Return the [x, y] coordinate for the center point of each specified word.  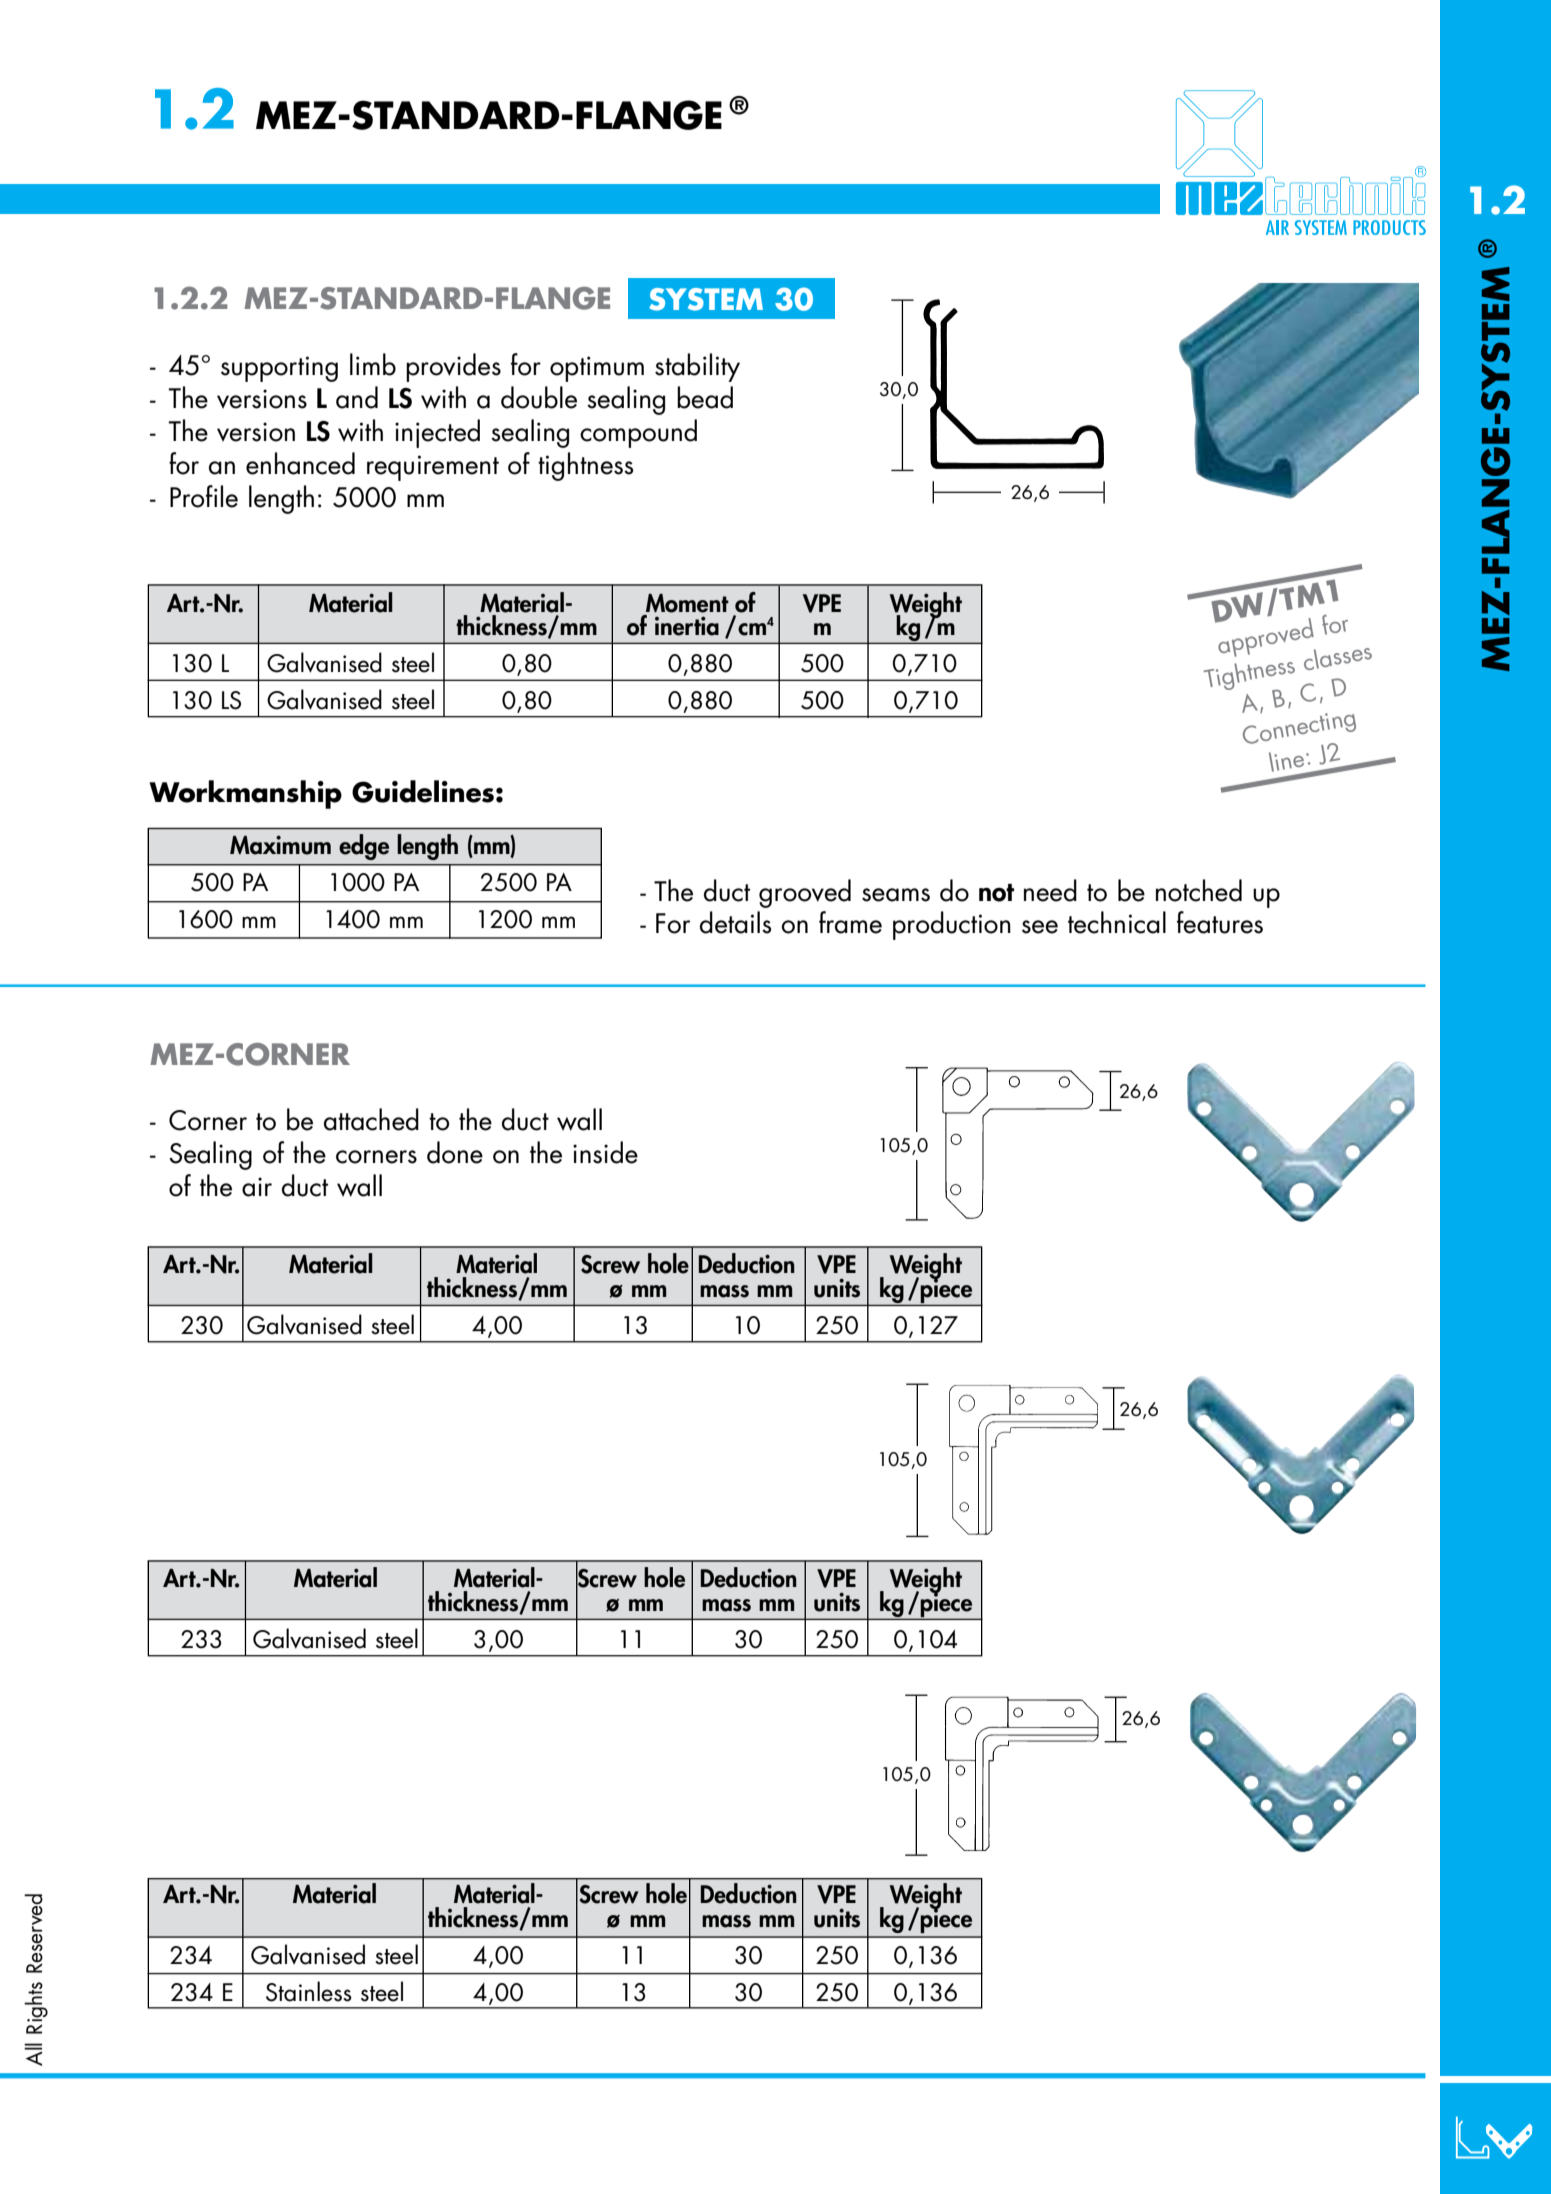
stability [697, 367]
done [455, 1152]
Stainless [309, 1991]
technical [1117, 922]
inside [605, 1152]
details [736, 922]
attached [371, 1119]
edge [364, 847]
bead [705, 397]
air [257, 1187]
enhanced [300, 463]
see [1040, 927]
